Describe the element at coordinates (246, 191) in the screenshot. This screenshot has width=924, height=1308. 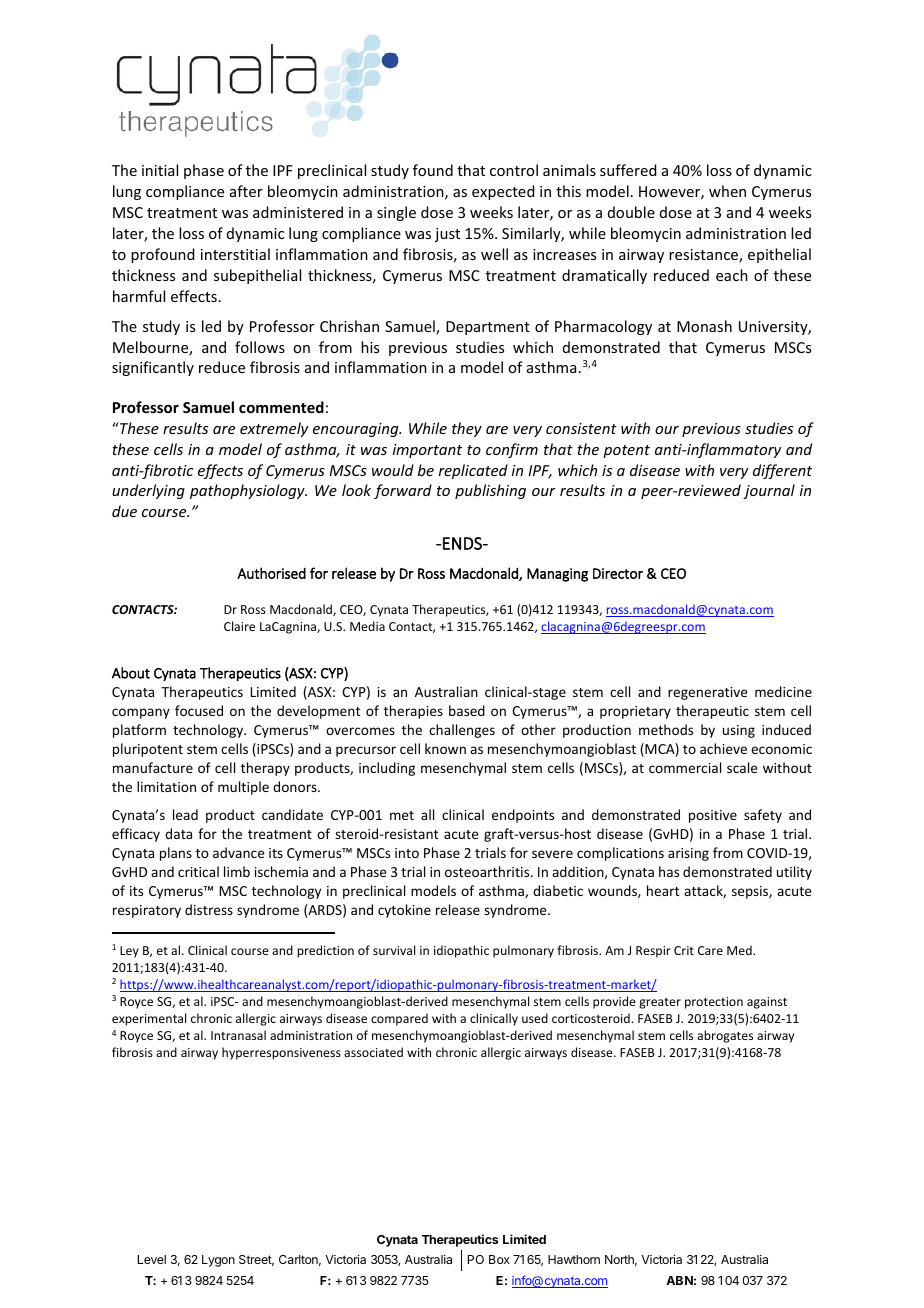
I see `after` at that location.
